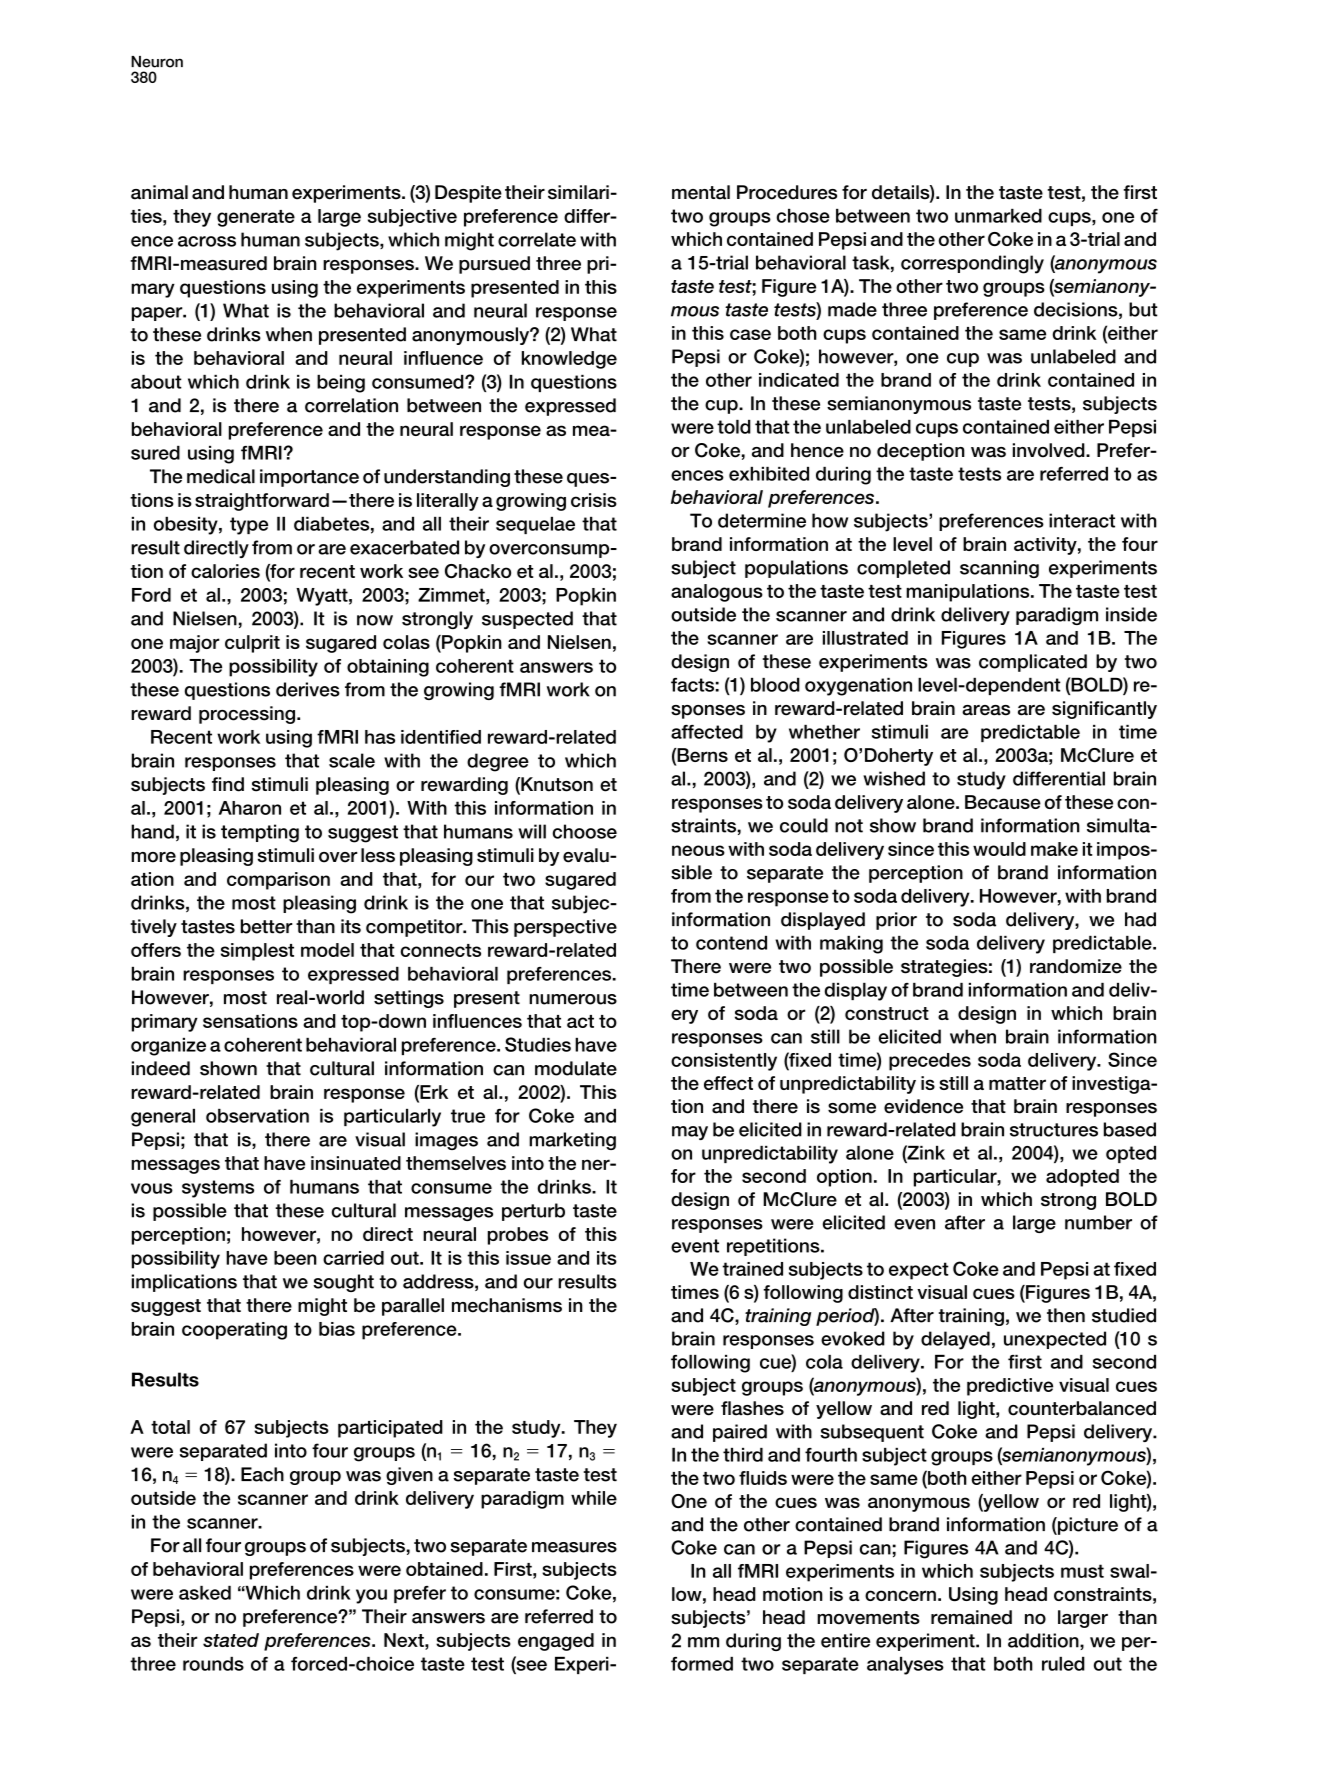 The image size is (1324, 1772). I want to click on number, so click(1098, 1222).
